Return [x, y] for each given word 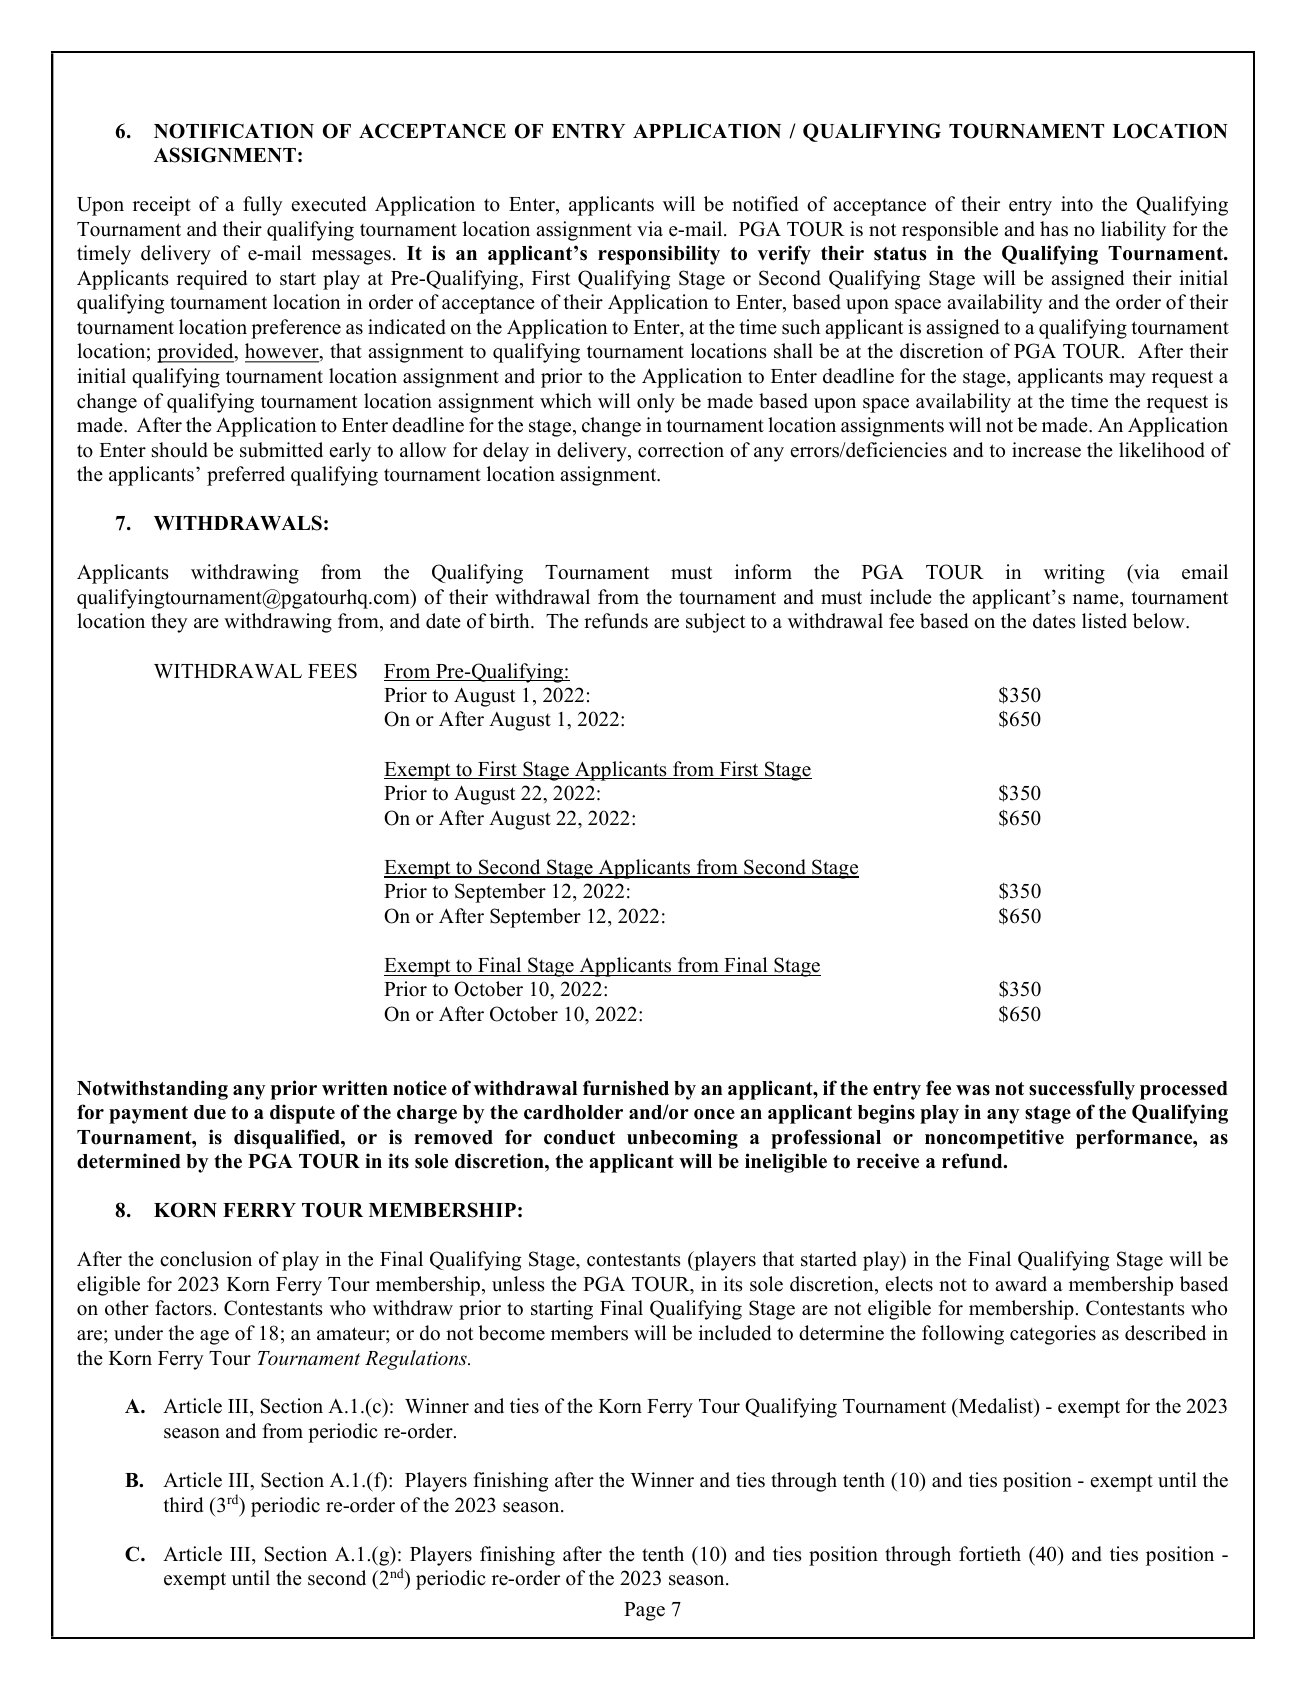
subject [715, 623]
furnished [626, 1088]
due [210, 1112]
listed [1104, 621]
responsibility [659, 255]
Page [644, 1611]
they [169, 623]
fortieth [990, 1554]
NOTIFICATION [234, 131]
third [183, 1505]
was [973, 1090]
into [1077, 204]
